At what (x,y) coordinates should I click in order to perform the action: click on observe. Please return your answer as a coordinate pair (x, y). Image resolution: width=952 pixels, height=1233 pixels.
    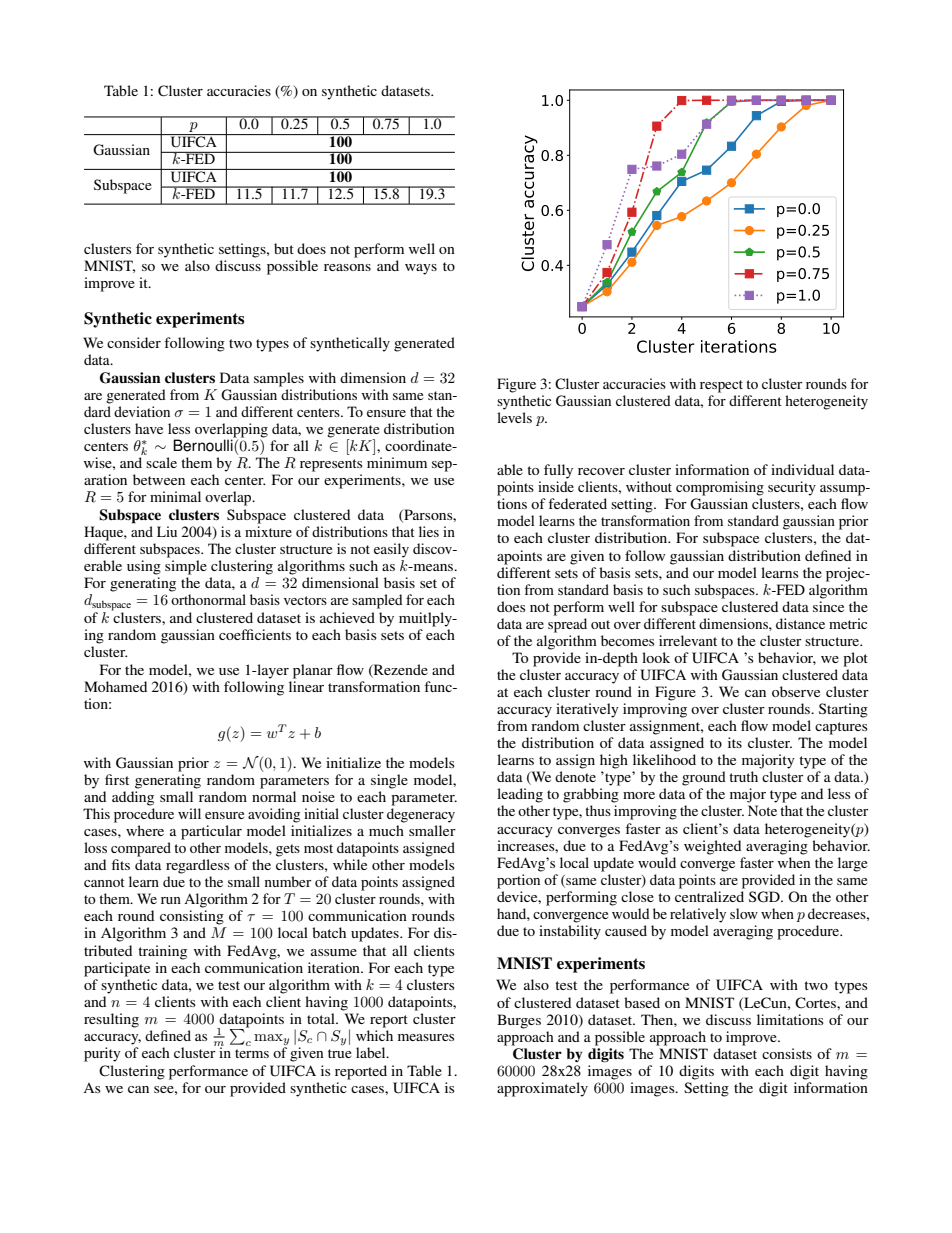
    Looking at the image, I should click on (796, 691).
